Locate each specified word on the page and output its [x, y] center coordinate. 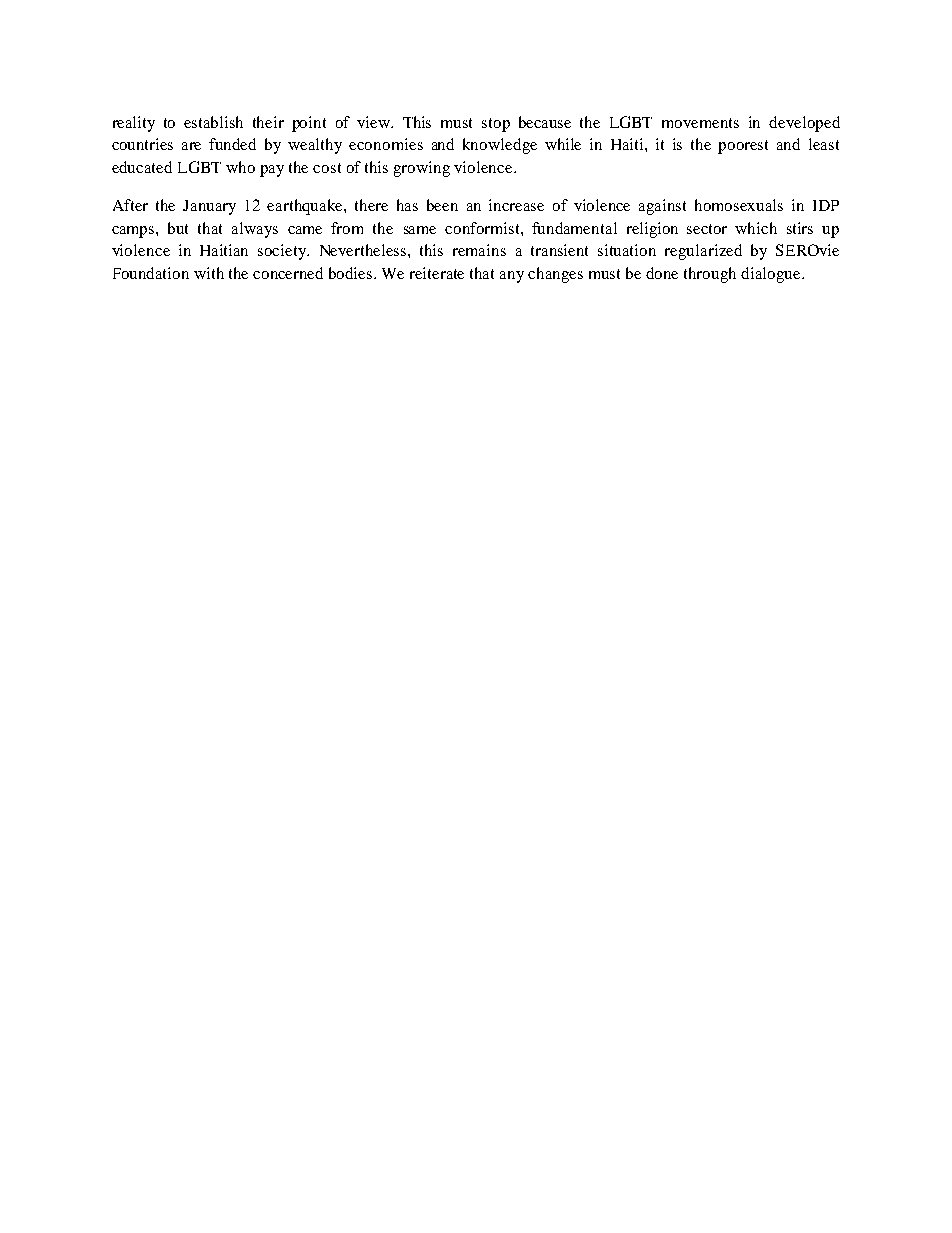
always [255, 230]
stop [496, 125]
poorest [743, 147]
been [442, 205]
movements [700, 123]
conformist [483, 228]
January [209, 207]
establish [213, 122]
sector [707, 229]
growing [422, 169]
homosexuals [739, 205]
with [209, 273]
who [240, 167]
